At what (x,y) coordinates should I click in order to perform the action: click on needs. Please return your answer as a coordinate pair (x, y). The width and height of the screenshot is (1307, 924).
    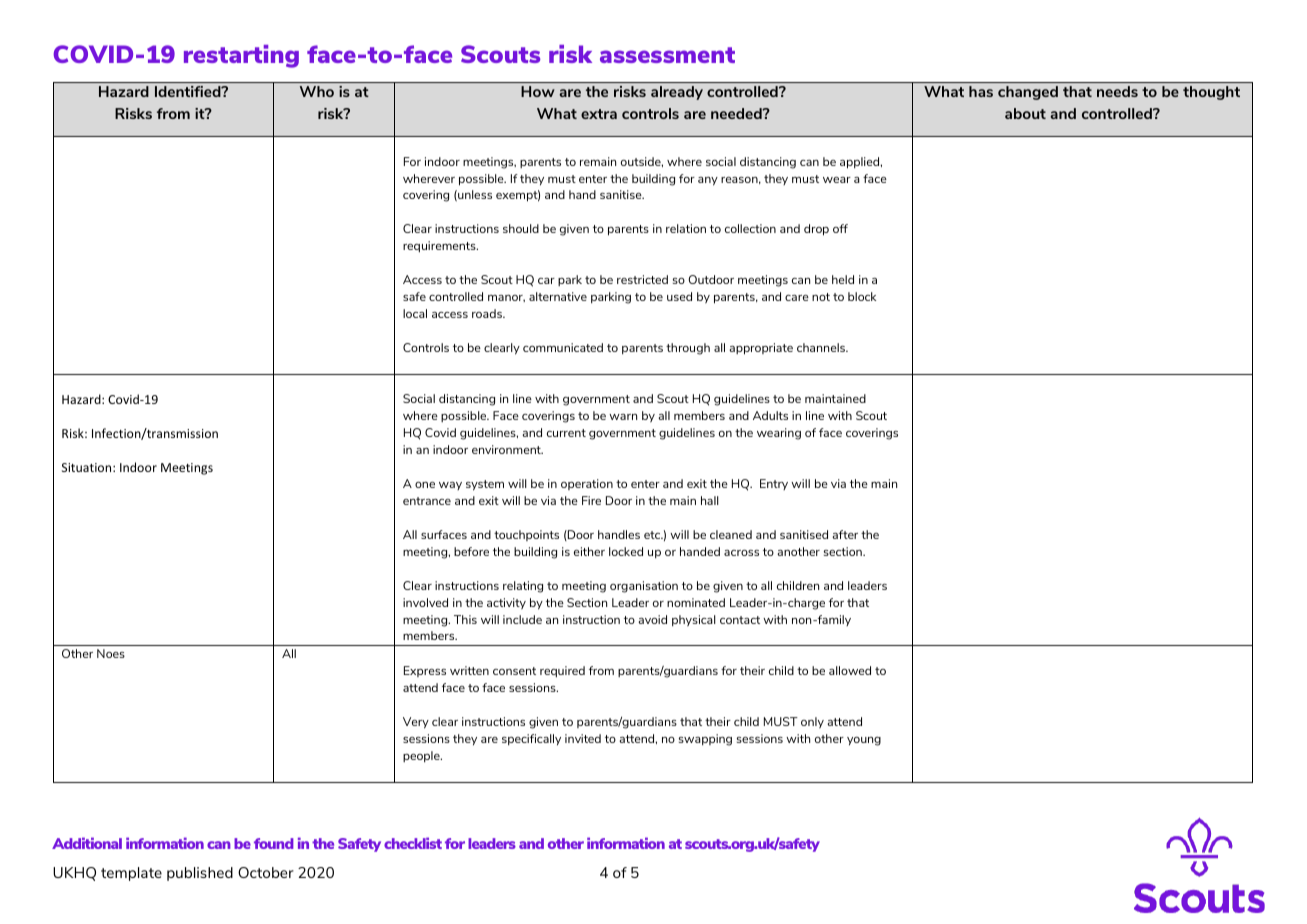
    Looking at the image, I should click on (1117, 91).
